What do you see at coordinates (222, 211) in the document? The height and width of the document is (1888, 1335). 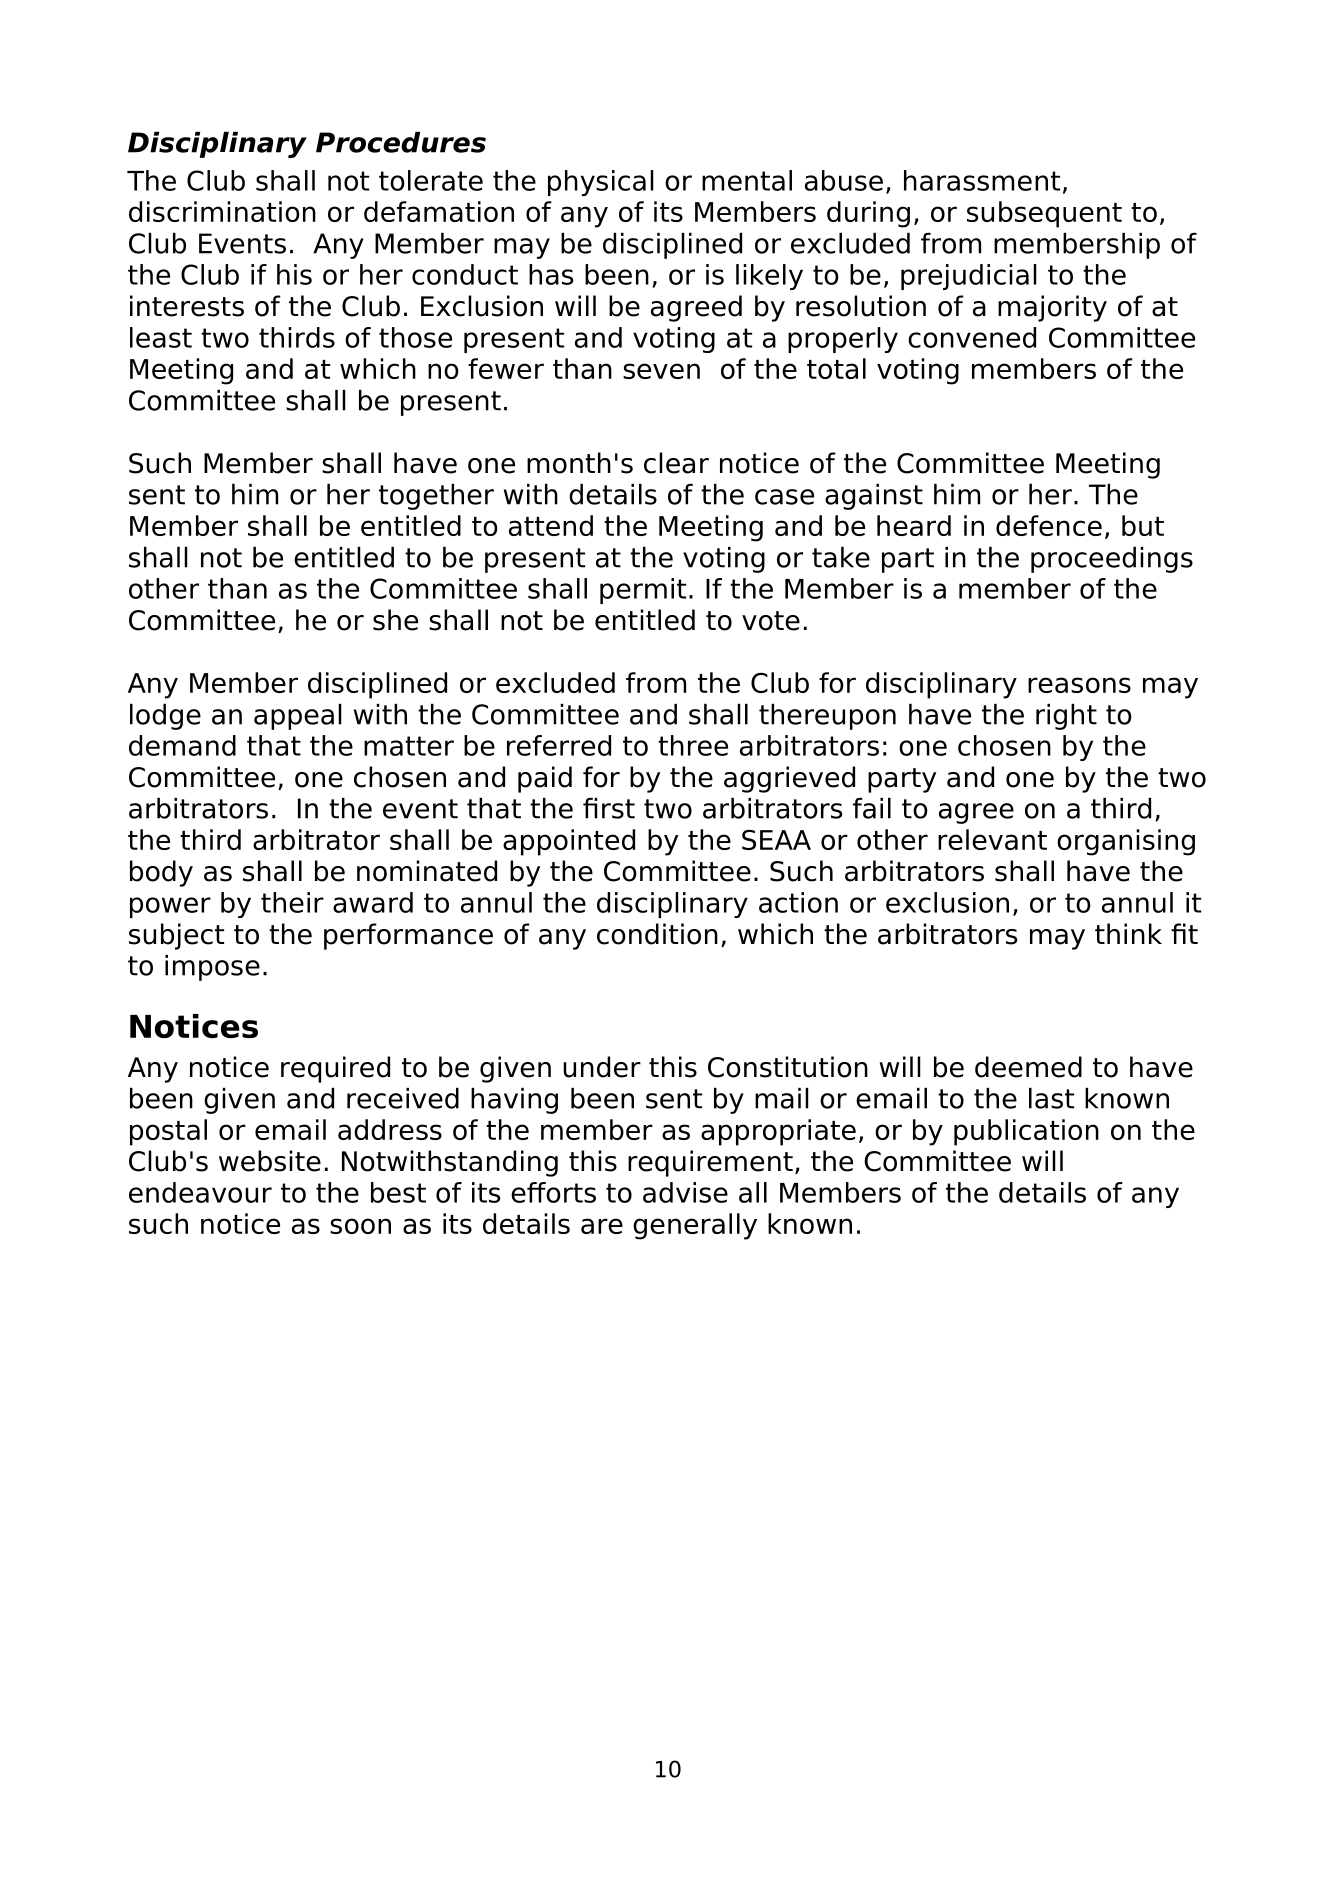 I see `discrimination` at bounding box center [222, 211].
